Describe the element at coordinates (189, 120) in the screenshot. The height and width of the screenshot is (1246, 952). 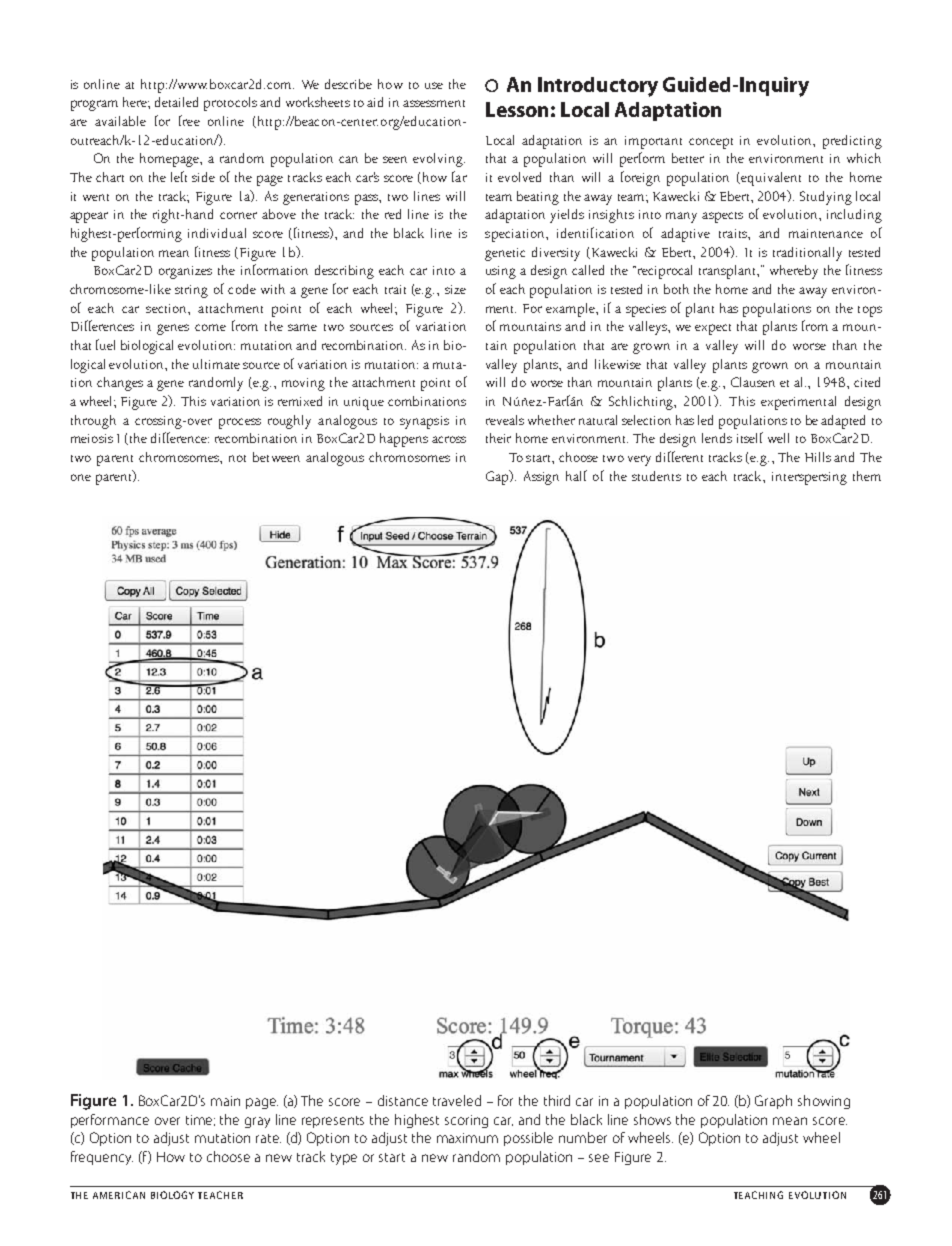
I see `free` at that location.
